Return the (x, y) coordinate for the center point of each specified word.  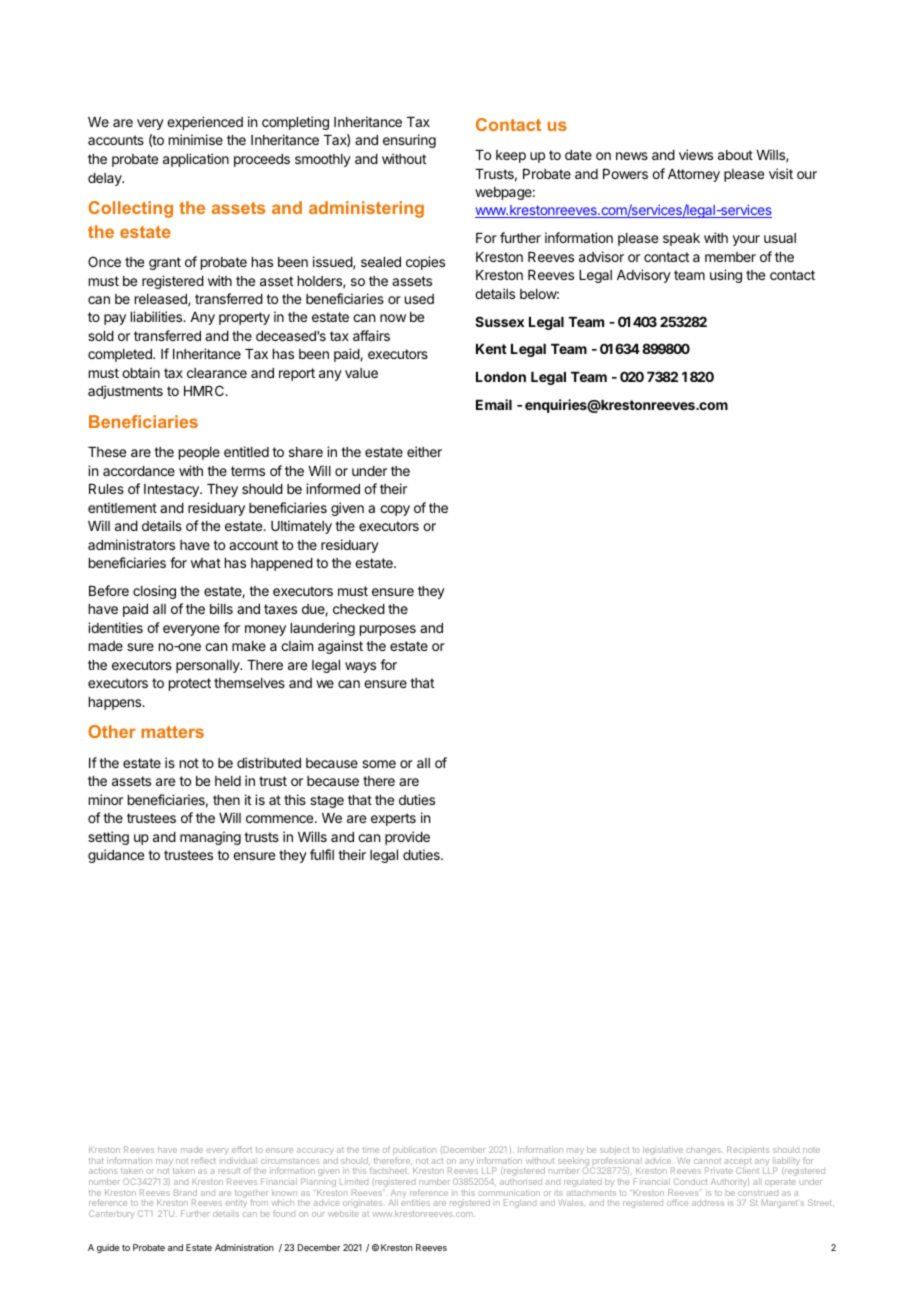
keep (511, 156)
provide (407, 838)
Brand (185, 1192)
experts (393, 819)
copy (395, 510)
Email (494, 404)
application (196, 160)
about (735, 155)
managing (210, 838)
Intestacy (172, 490)
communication (509, 1193)
